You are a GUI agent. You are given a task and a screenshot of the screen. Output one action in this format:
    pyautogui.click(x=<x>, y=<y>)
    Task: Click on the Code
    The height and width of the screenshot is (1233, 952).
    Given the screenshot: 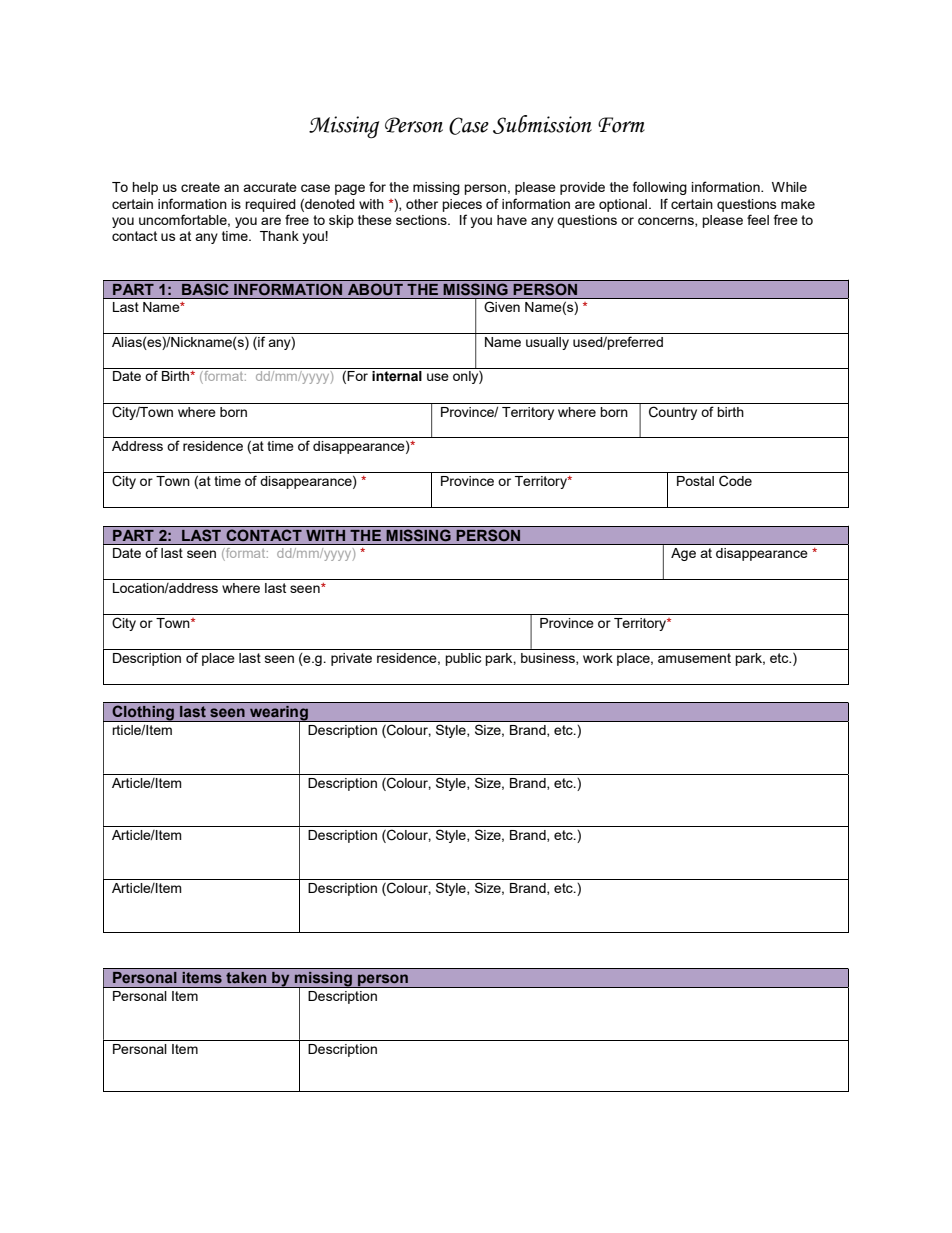 What is the action you would take?
    pyautogui.click(x=735, y=481)
